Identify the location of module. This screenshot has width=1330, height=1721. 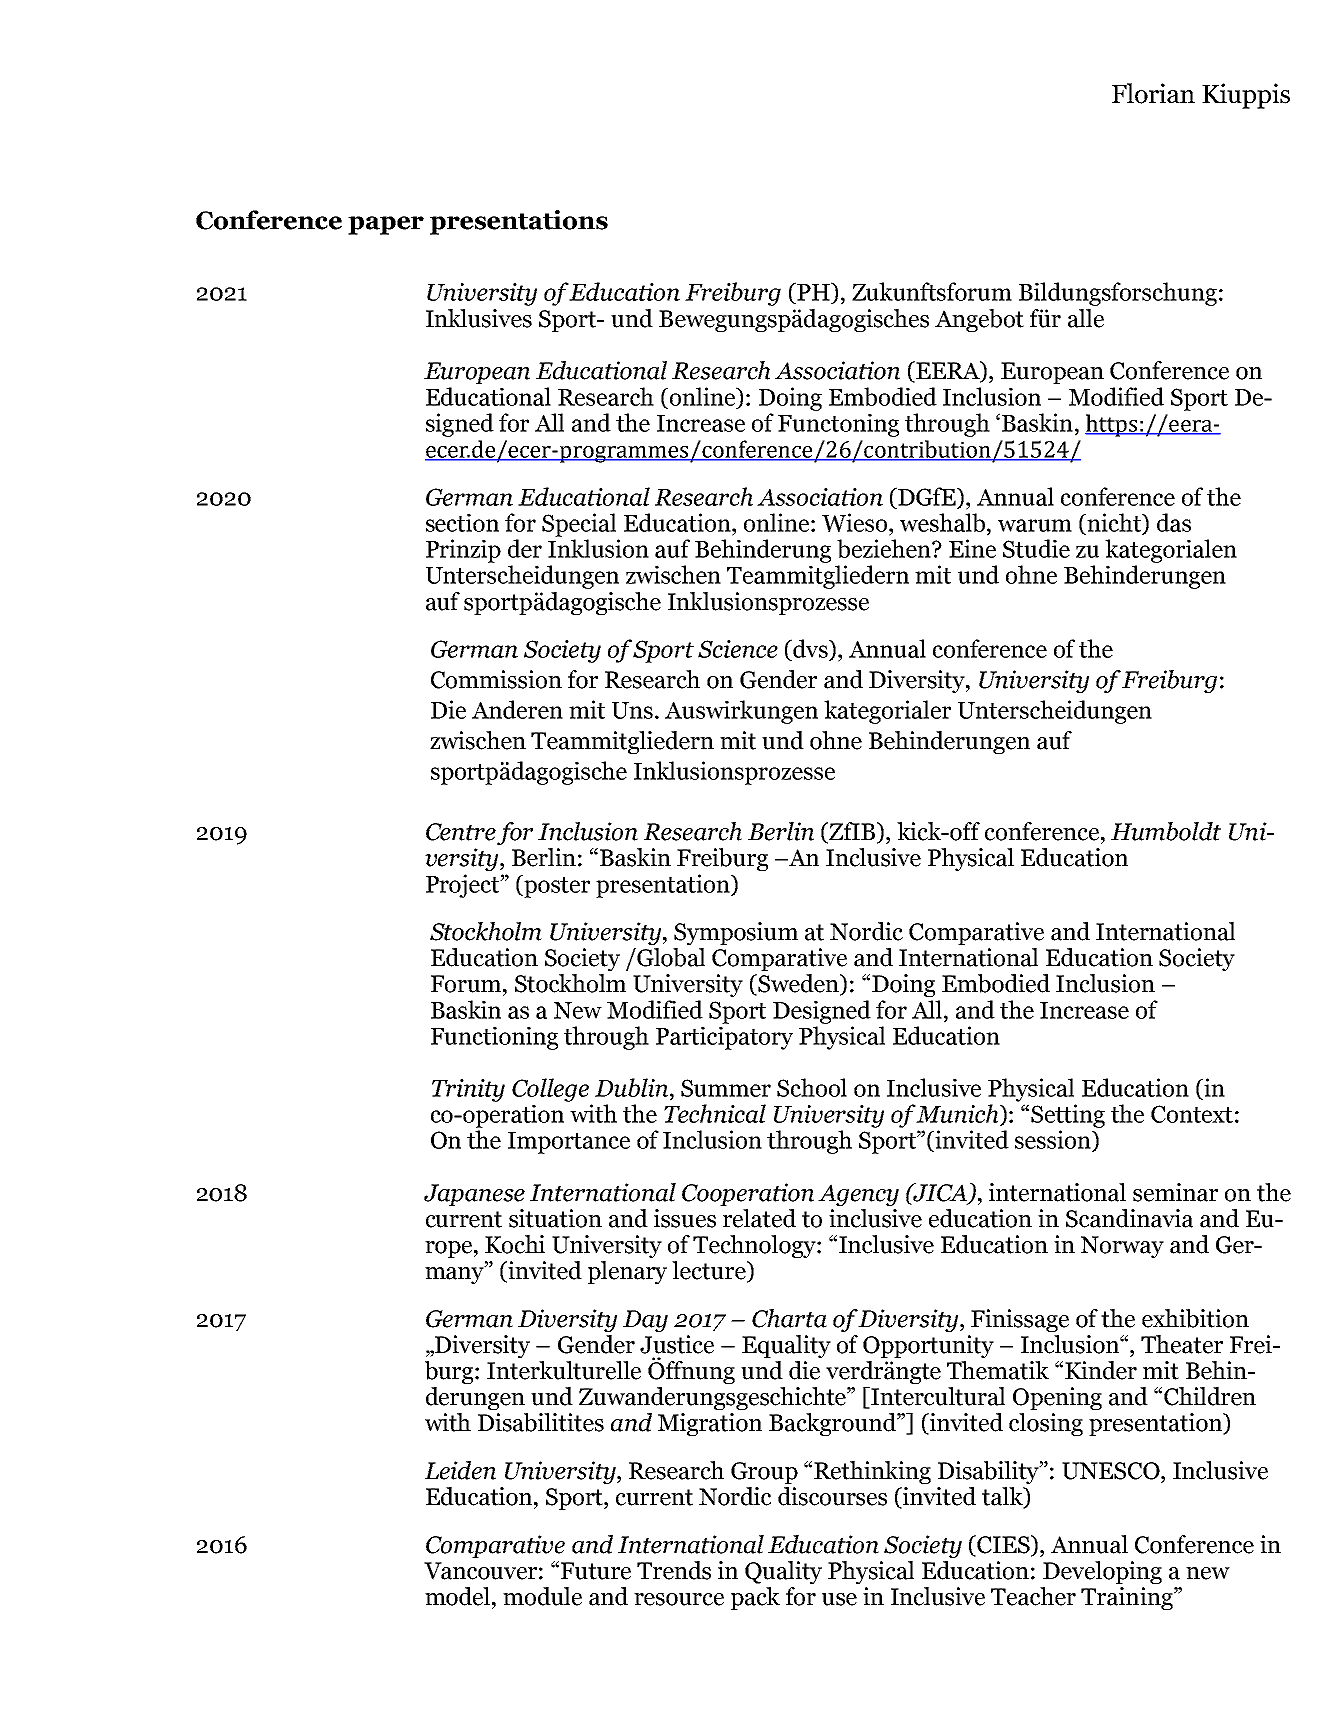
(542, 1596).
